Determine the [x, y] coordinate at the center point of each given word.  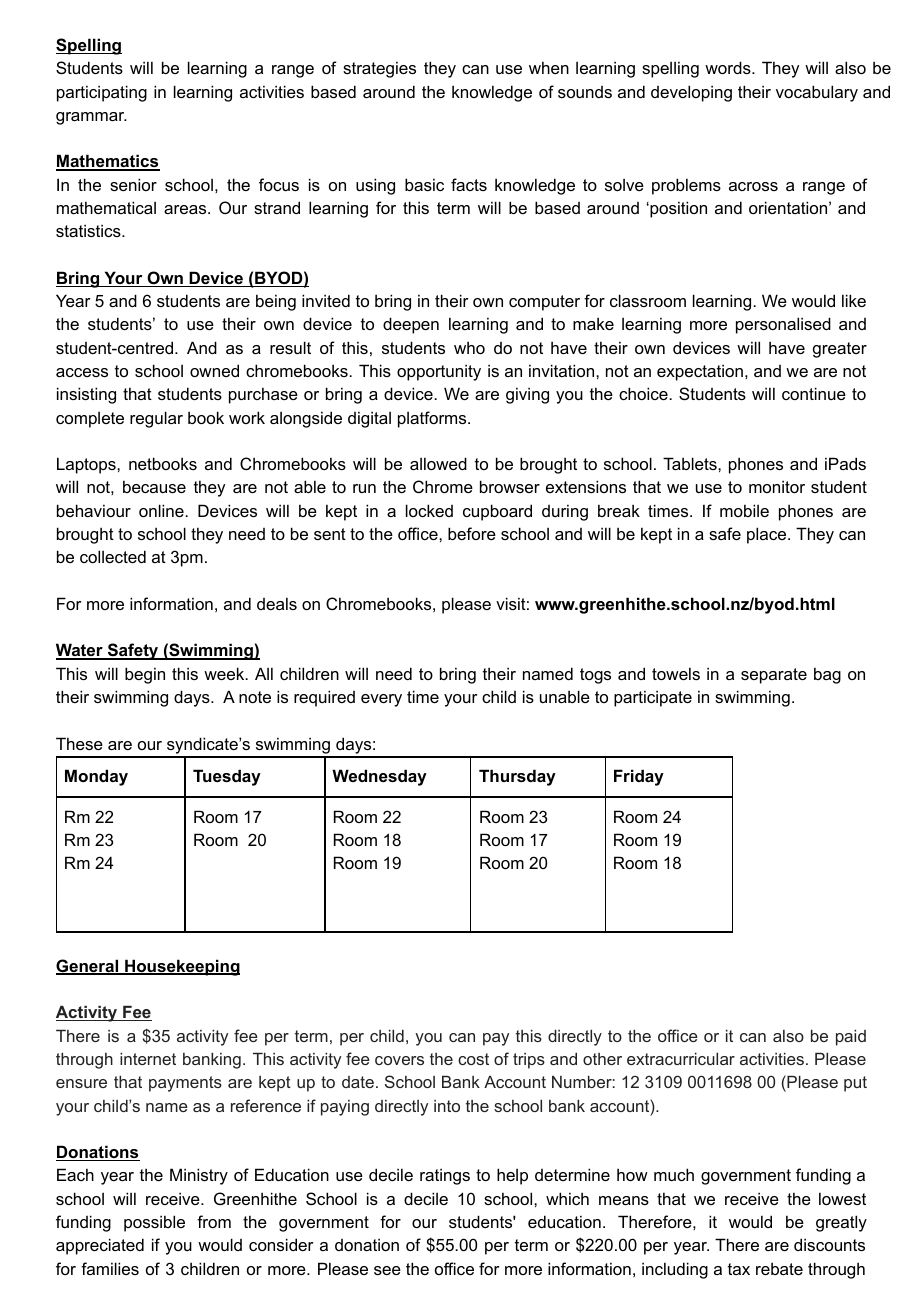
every [381, 700]
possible [154, 1223]
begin [145, 675]
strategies [379, 69]
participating [102, 93]
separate [774, 676]
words [729, 67]
